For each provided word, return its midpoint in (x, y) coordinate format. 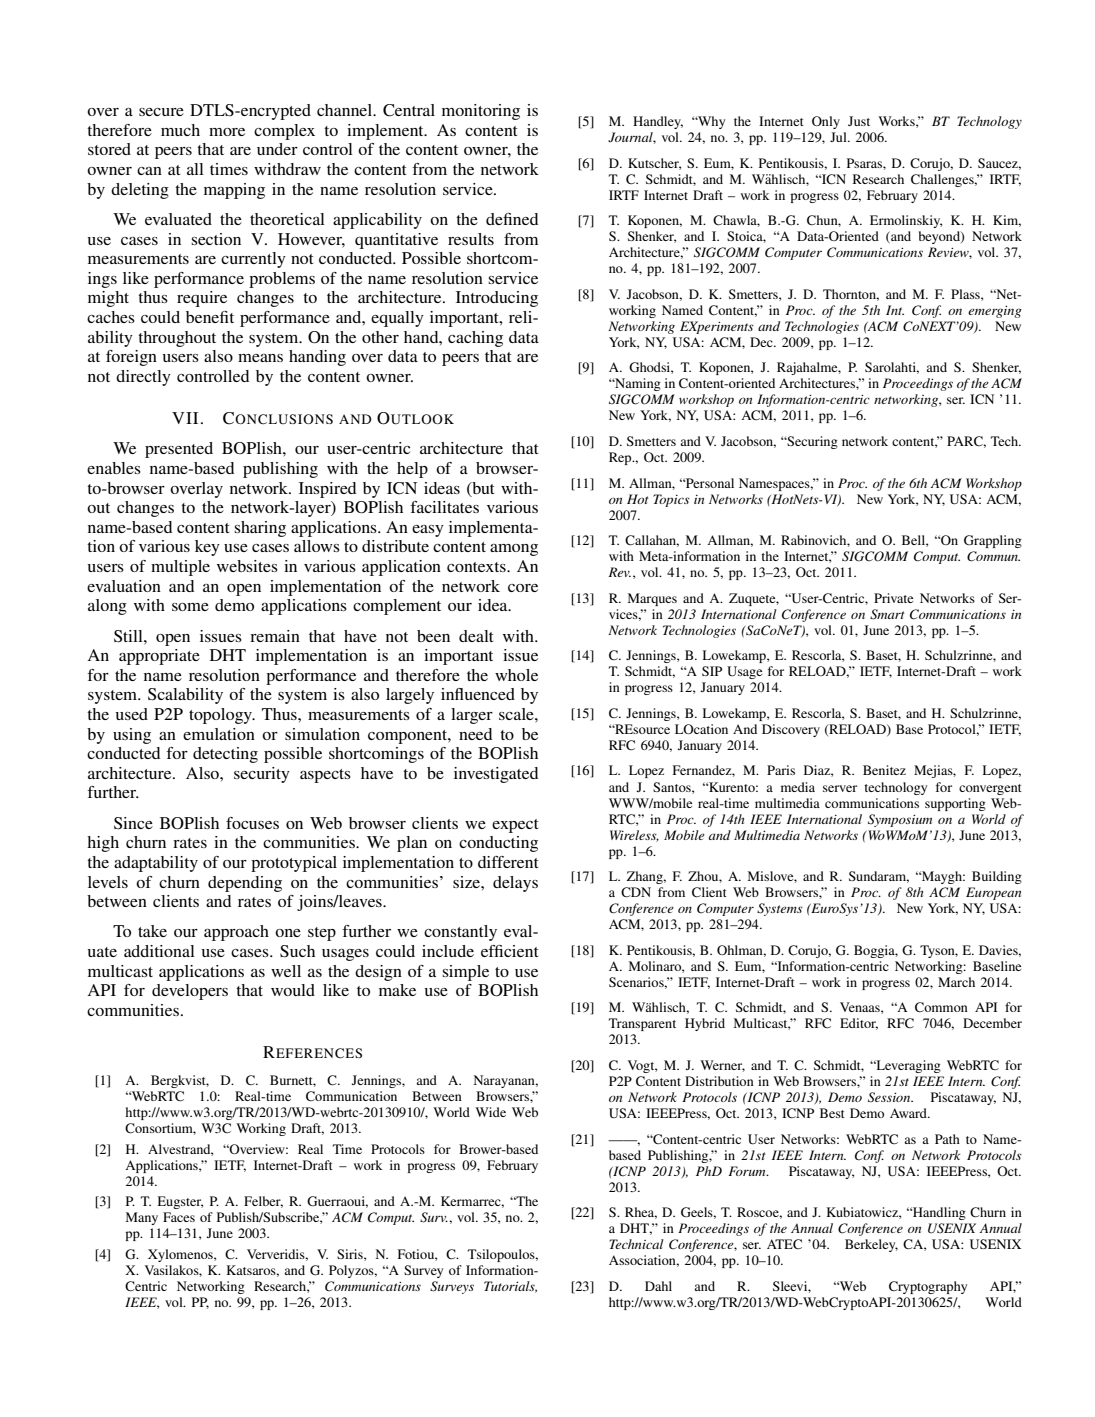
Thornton (851, 295)
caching (475, 339)
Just (859, 121)
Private (893, 598)
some (190, 607)
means (260, 358)
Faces (179, 1217)
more (227, 132)
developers (190, 992)
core (523, 588)
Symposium (900, 820)
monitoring (481, 112)
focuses (252, 823)
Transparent (642, 1024)
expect (515, 826)
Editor (859, 1024)
